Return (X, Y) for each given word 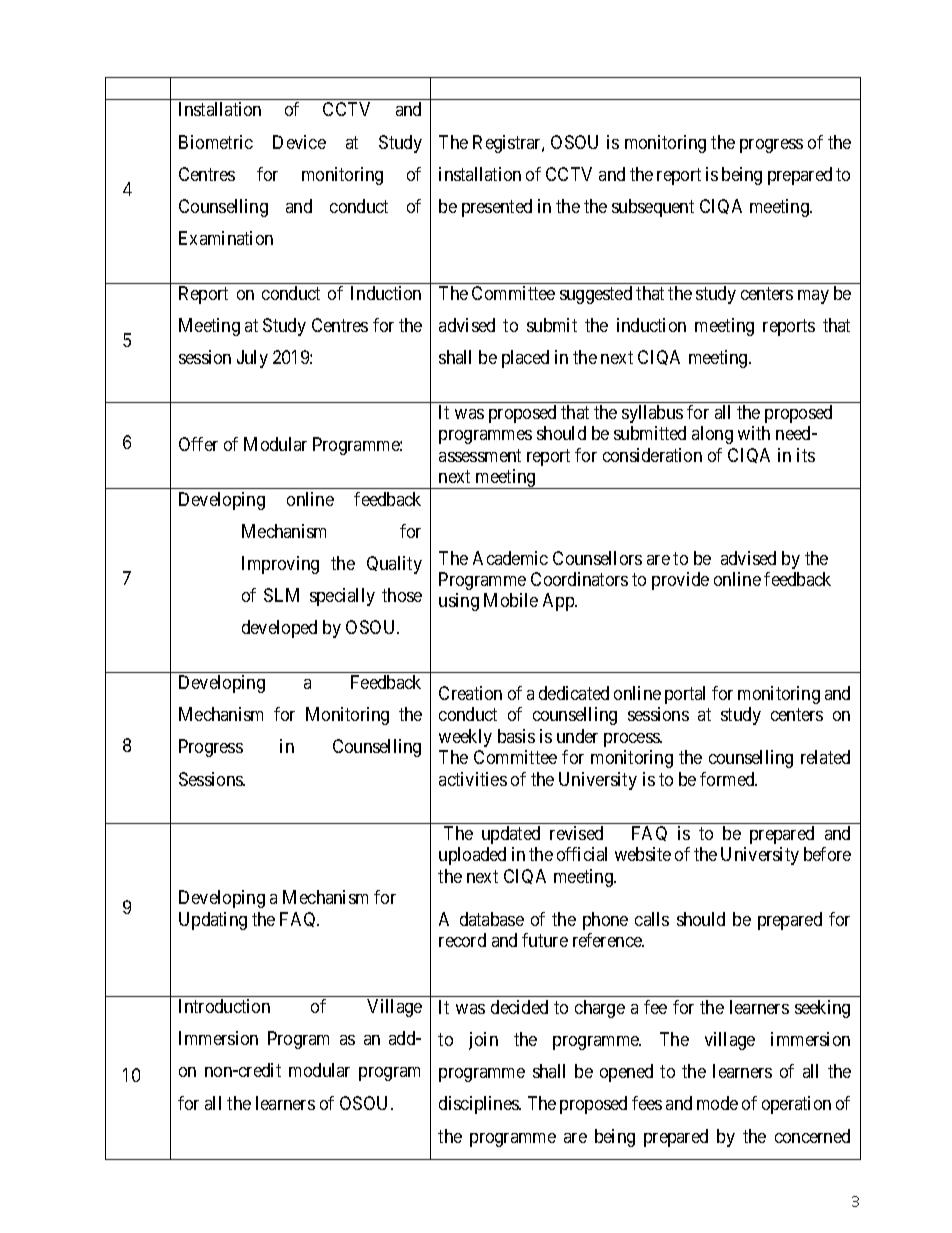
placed (525, 359)
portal (685, 695)
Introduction (224, 1006)
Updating (213, 921)
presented (497, 208)
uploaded (472, 856)
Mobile (511, 600)
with (754, 433)
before (827, 854)
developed (279, 629)
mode (717, 1103)
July (252, 359)
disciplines (480, 1105)
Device (299, 142)
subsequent (653, 208)
